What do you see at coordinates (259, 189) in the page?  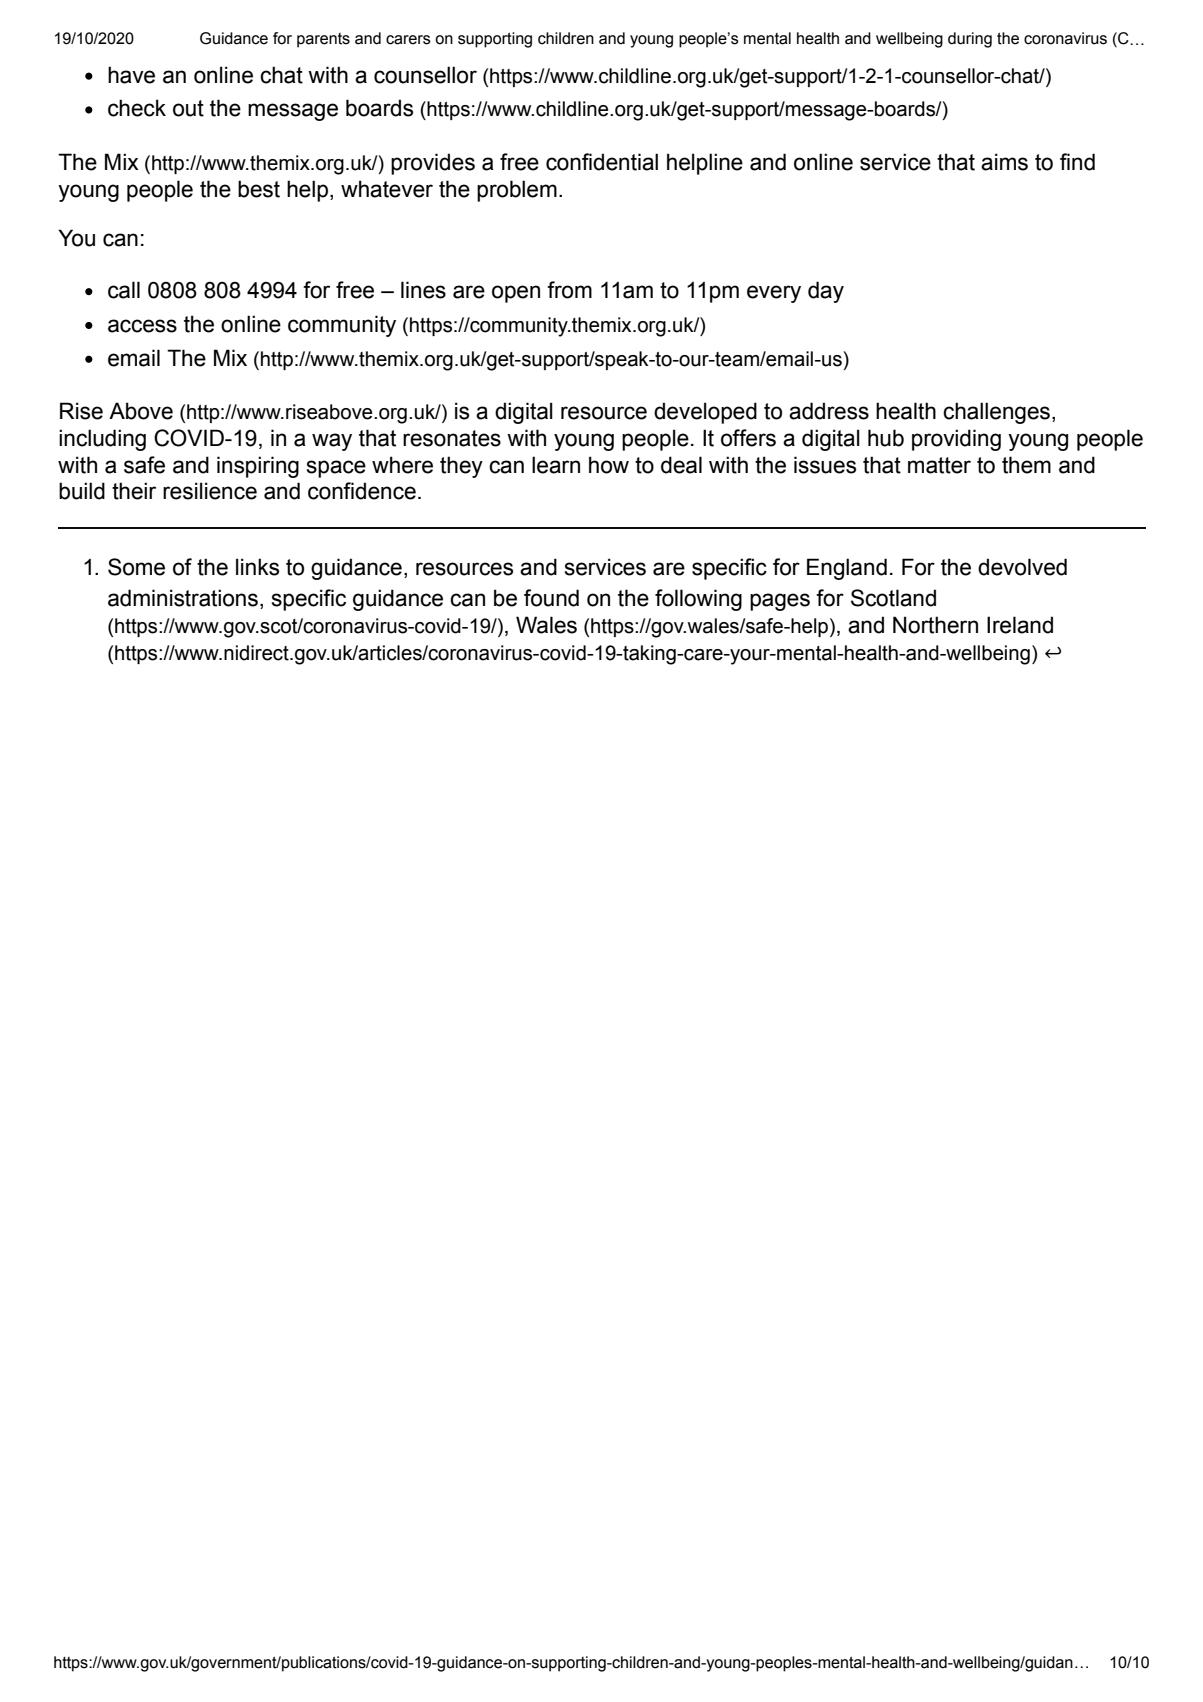 I see `best` at bounding box center [259, 189].
